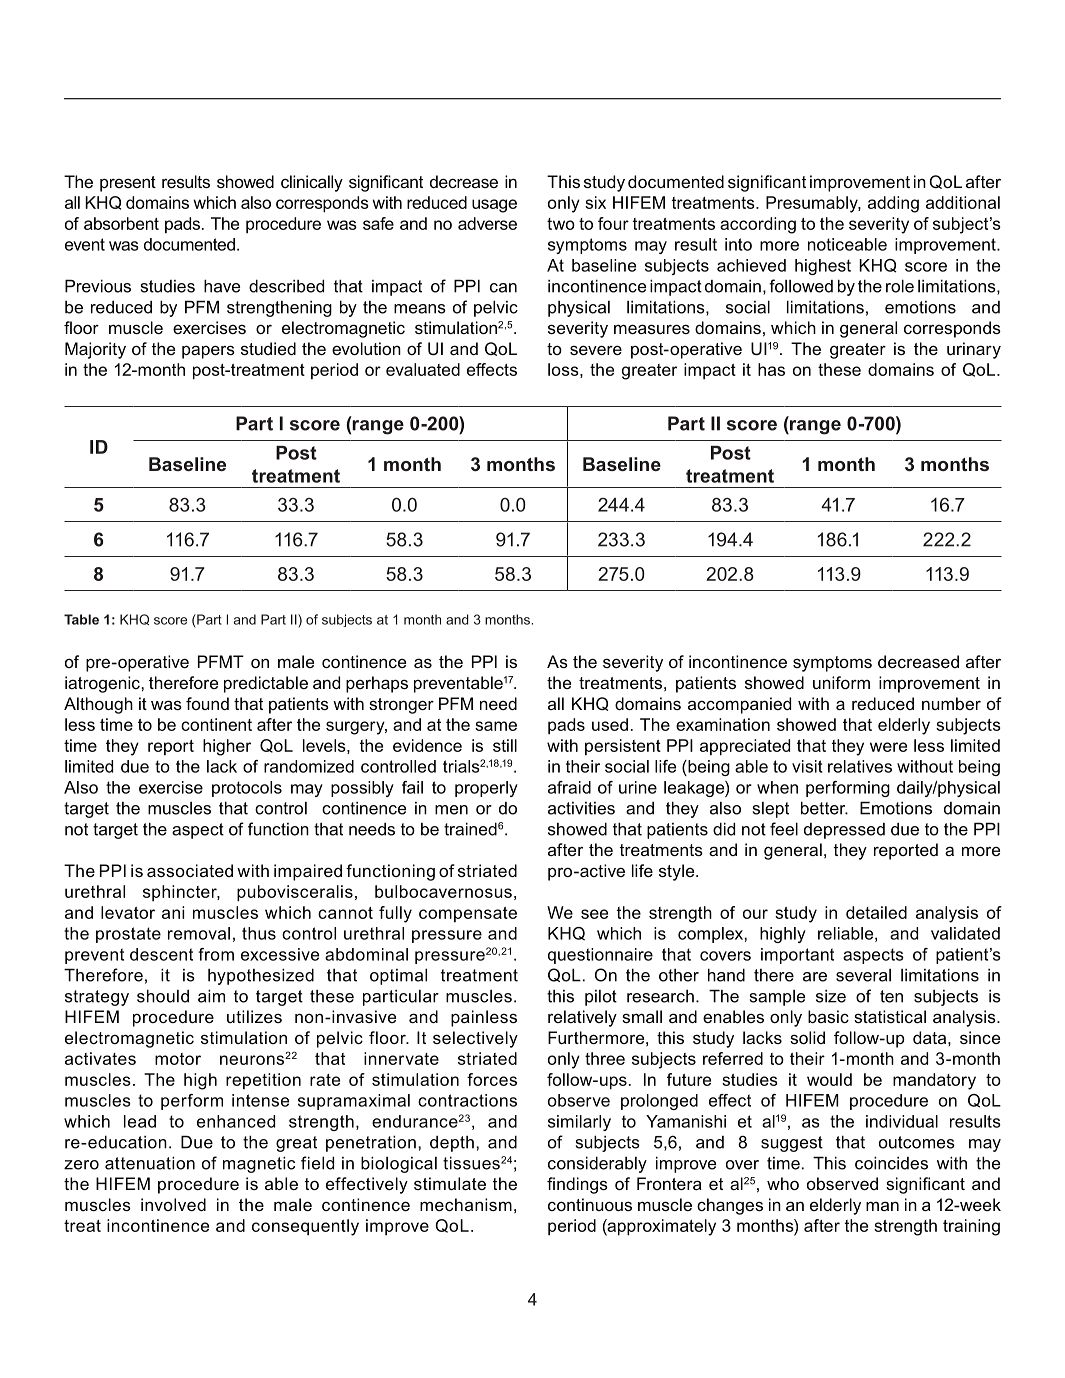 The image size is (1065, 1378). Describe the element at coordinates (173, 1204) in the screenshot. I see `involved` at that location.
